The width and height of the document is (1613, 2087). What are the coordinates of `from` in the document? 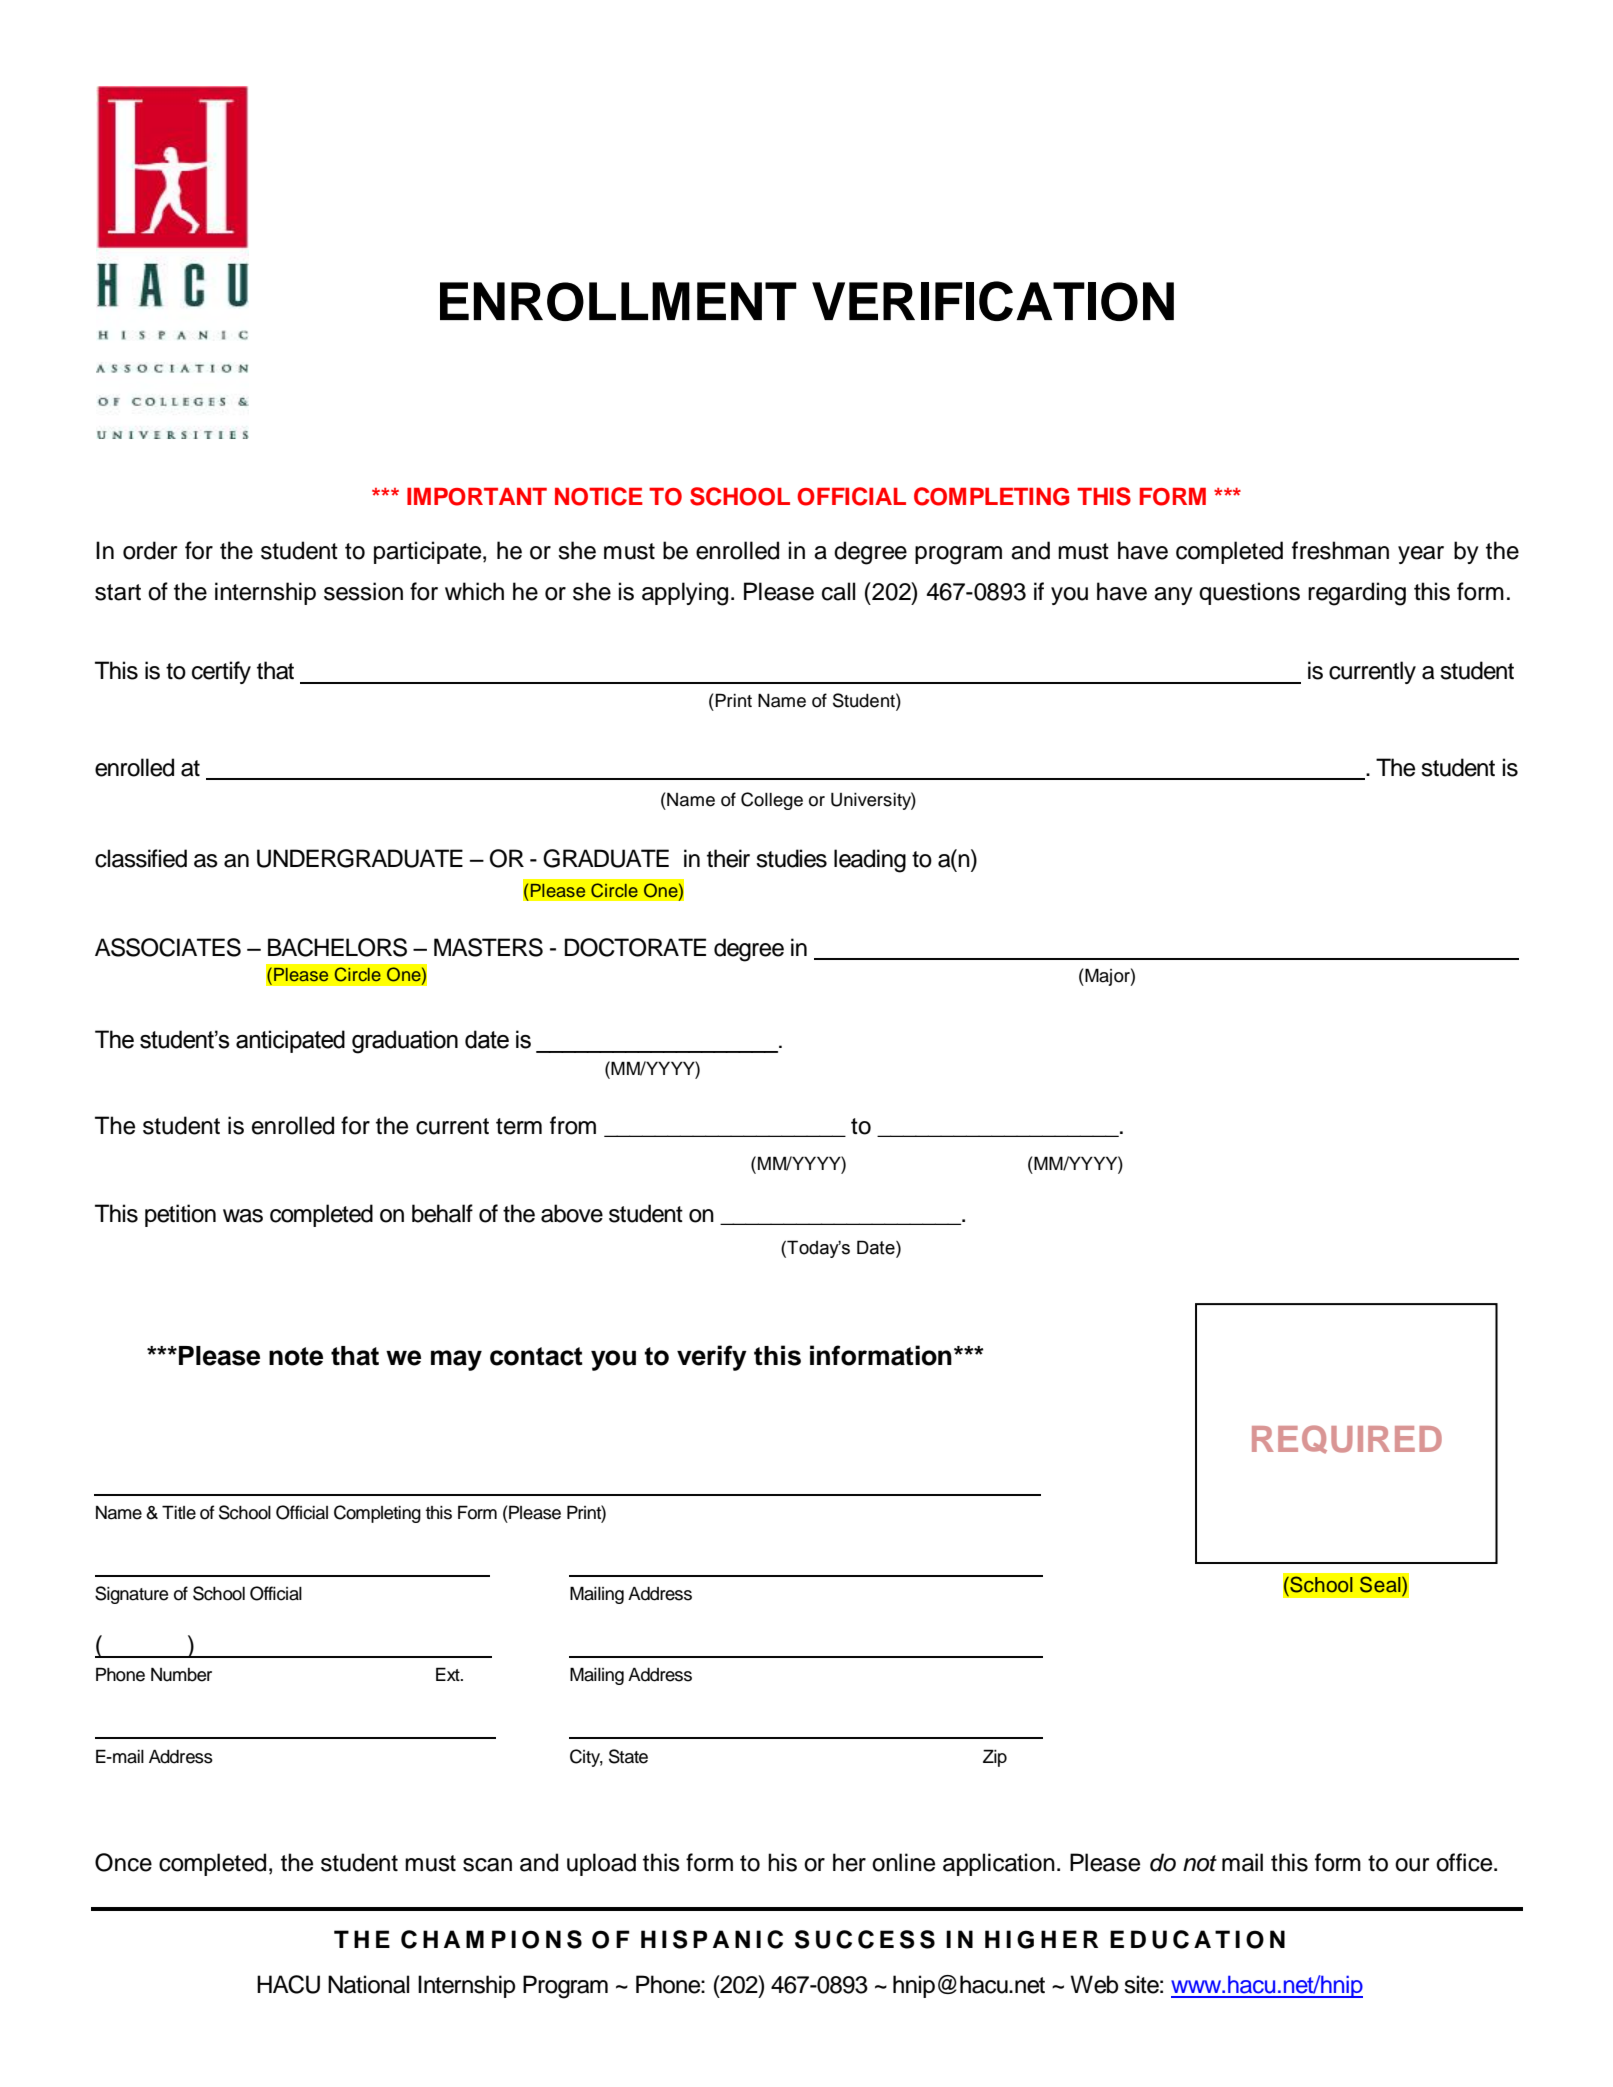 It's located at (573, 1125).
